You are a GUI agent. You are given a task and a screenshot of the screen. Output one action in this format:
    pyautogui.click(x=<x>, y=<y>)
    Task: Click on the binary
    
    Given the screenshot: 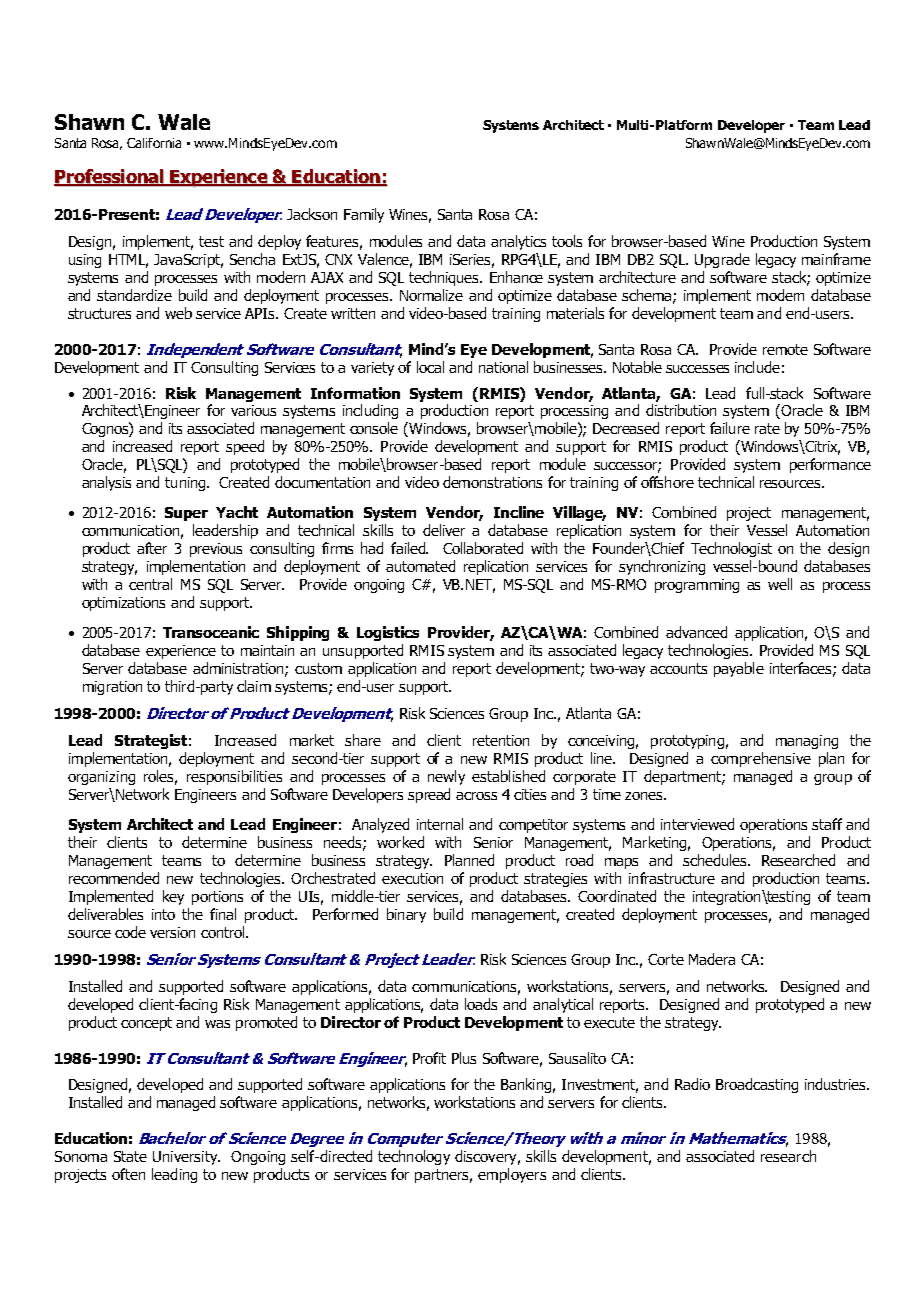 What is the action you would take?
    pyautogui.click(x=406, y=915)
